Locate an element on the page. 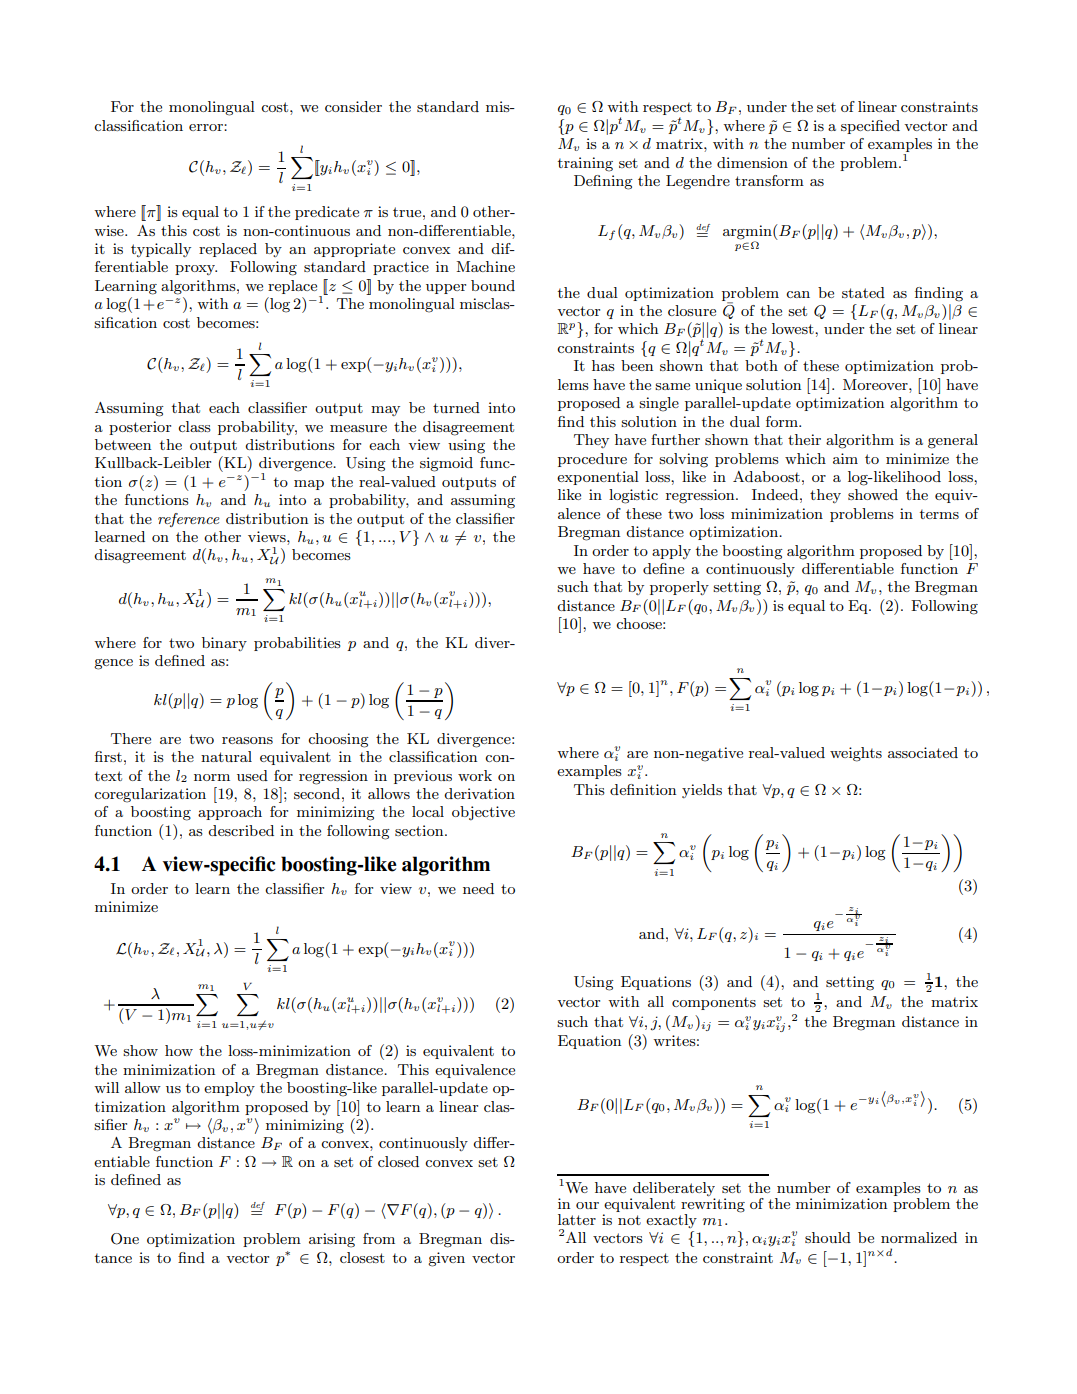 This page has height=1394, width=1077. components is located at coordinates (714, 1003).
